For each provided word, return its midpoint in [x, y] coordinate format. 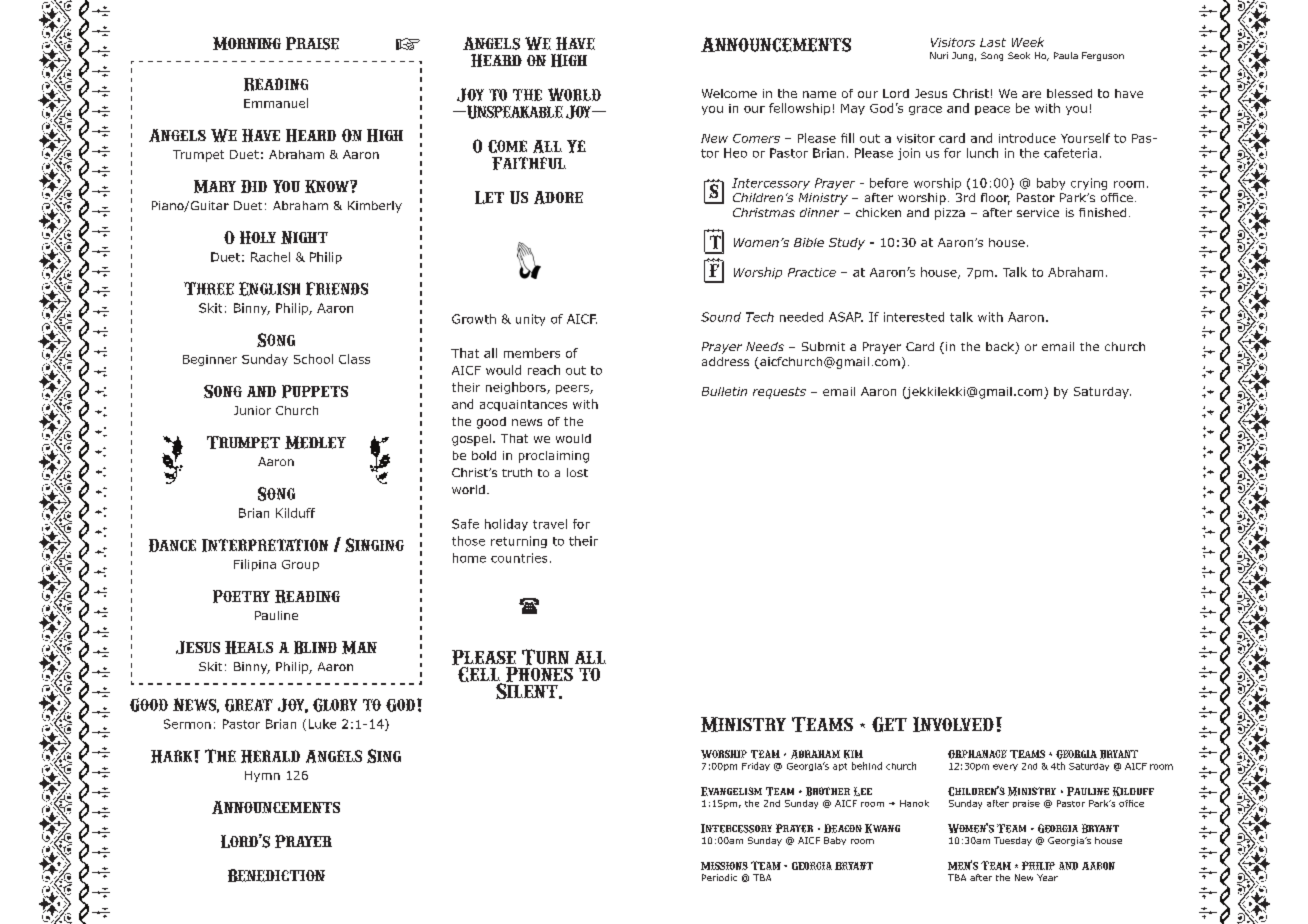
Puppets [315, 391]
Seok [1019, 55]
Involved [953, 724]
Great [249, 705]
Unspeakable [514, 112]
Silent [528, 690]
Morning [247, 43]
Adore [558, 197]
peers [573, 389]
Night [304, 237]
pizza [950, 214]
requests [779, 393]
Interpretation [265, 545]
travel [550, 524]
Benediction [276, 875]
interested [914, 317]
